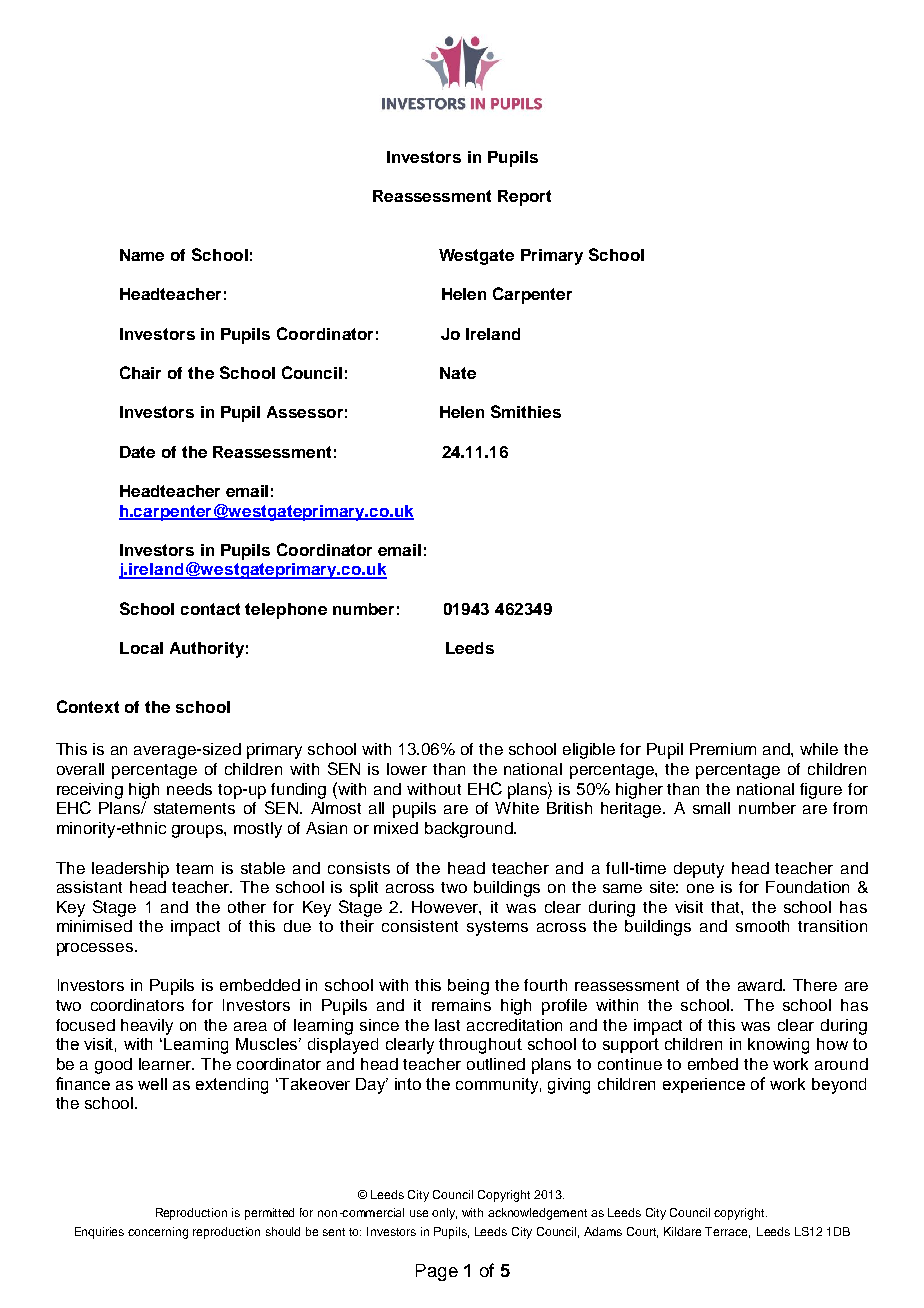  Describe the element at coordinates (147, 1027) in the screenshot. I see `heavily` at that location.
